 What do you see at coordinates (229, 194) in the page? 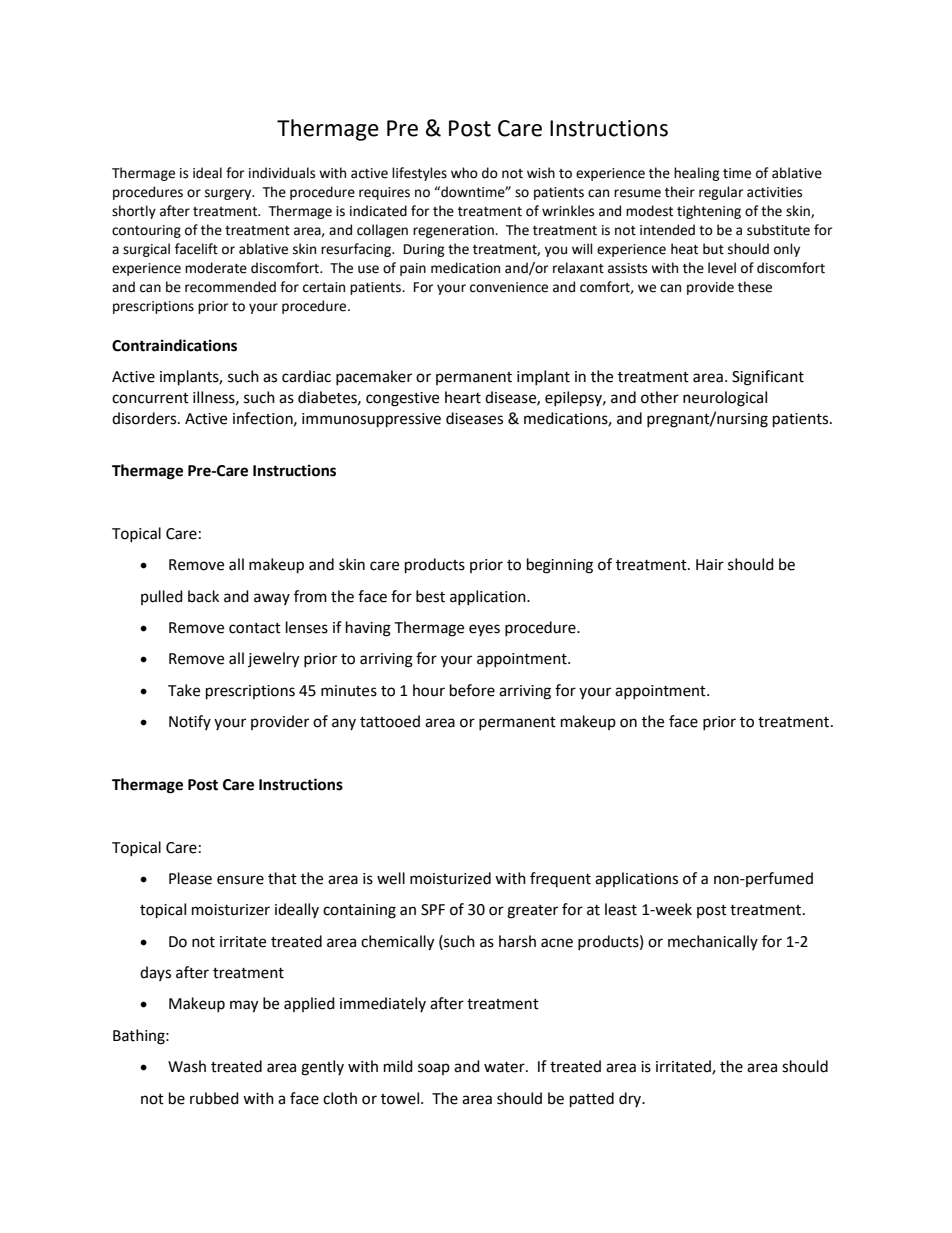
I see `surgery` at bounding box center [229, 194].
